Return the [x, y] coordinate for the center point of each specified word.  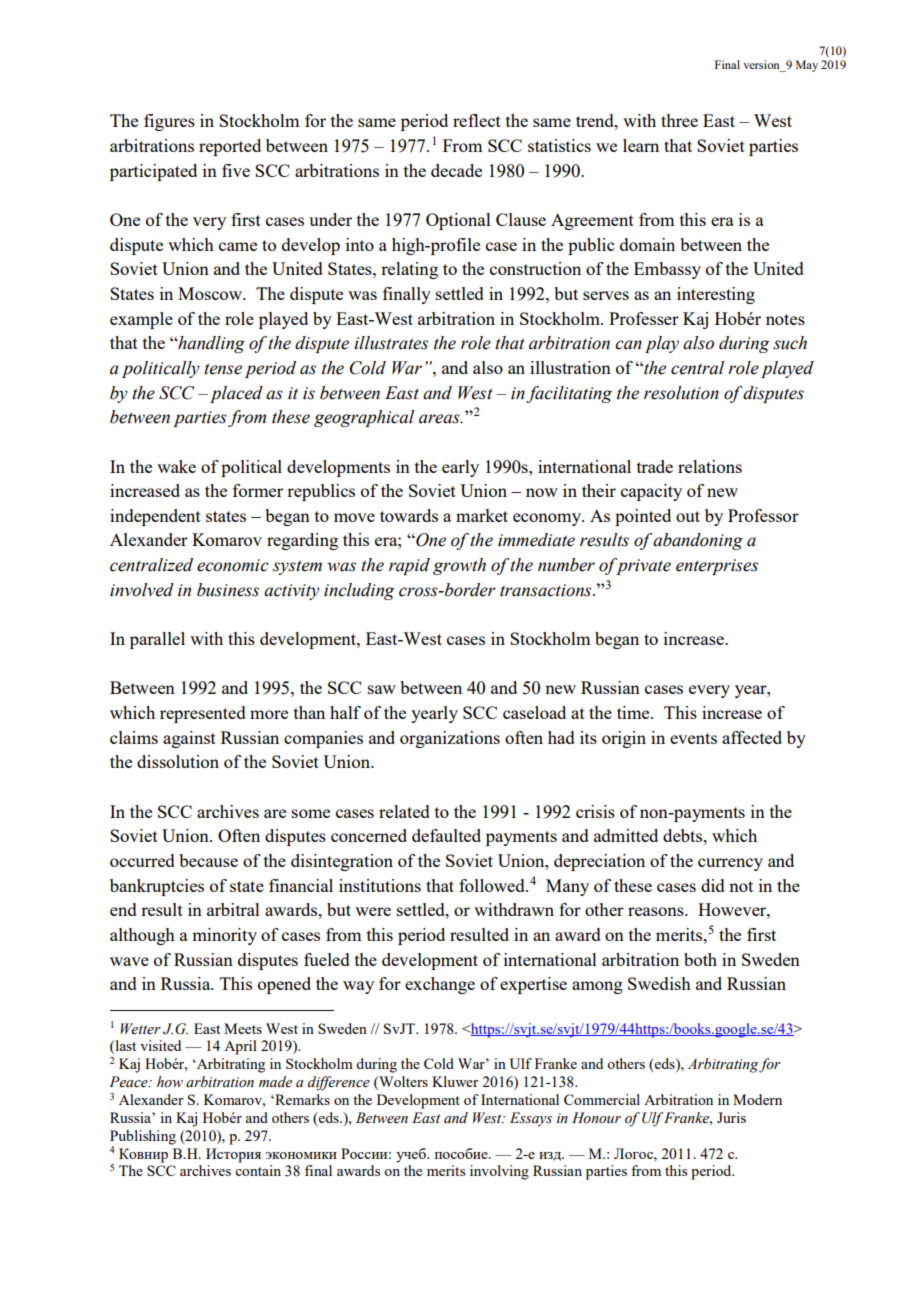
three [679, 120]
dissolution [178, 761]
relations [710, 466]
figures [169, 122]
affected [752, 737]
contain [258, 1170]
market [482, 515]
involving [499, 1172]
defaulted [446, 835]
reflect [477, 120]
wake [176, 466]
